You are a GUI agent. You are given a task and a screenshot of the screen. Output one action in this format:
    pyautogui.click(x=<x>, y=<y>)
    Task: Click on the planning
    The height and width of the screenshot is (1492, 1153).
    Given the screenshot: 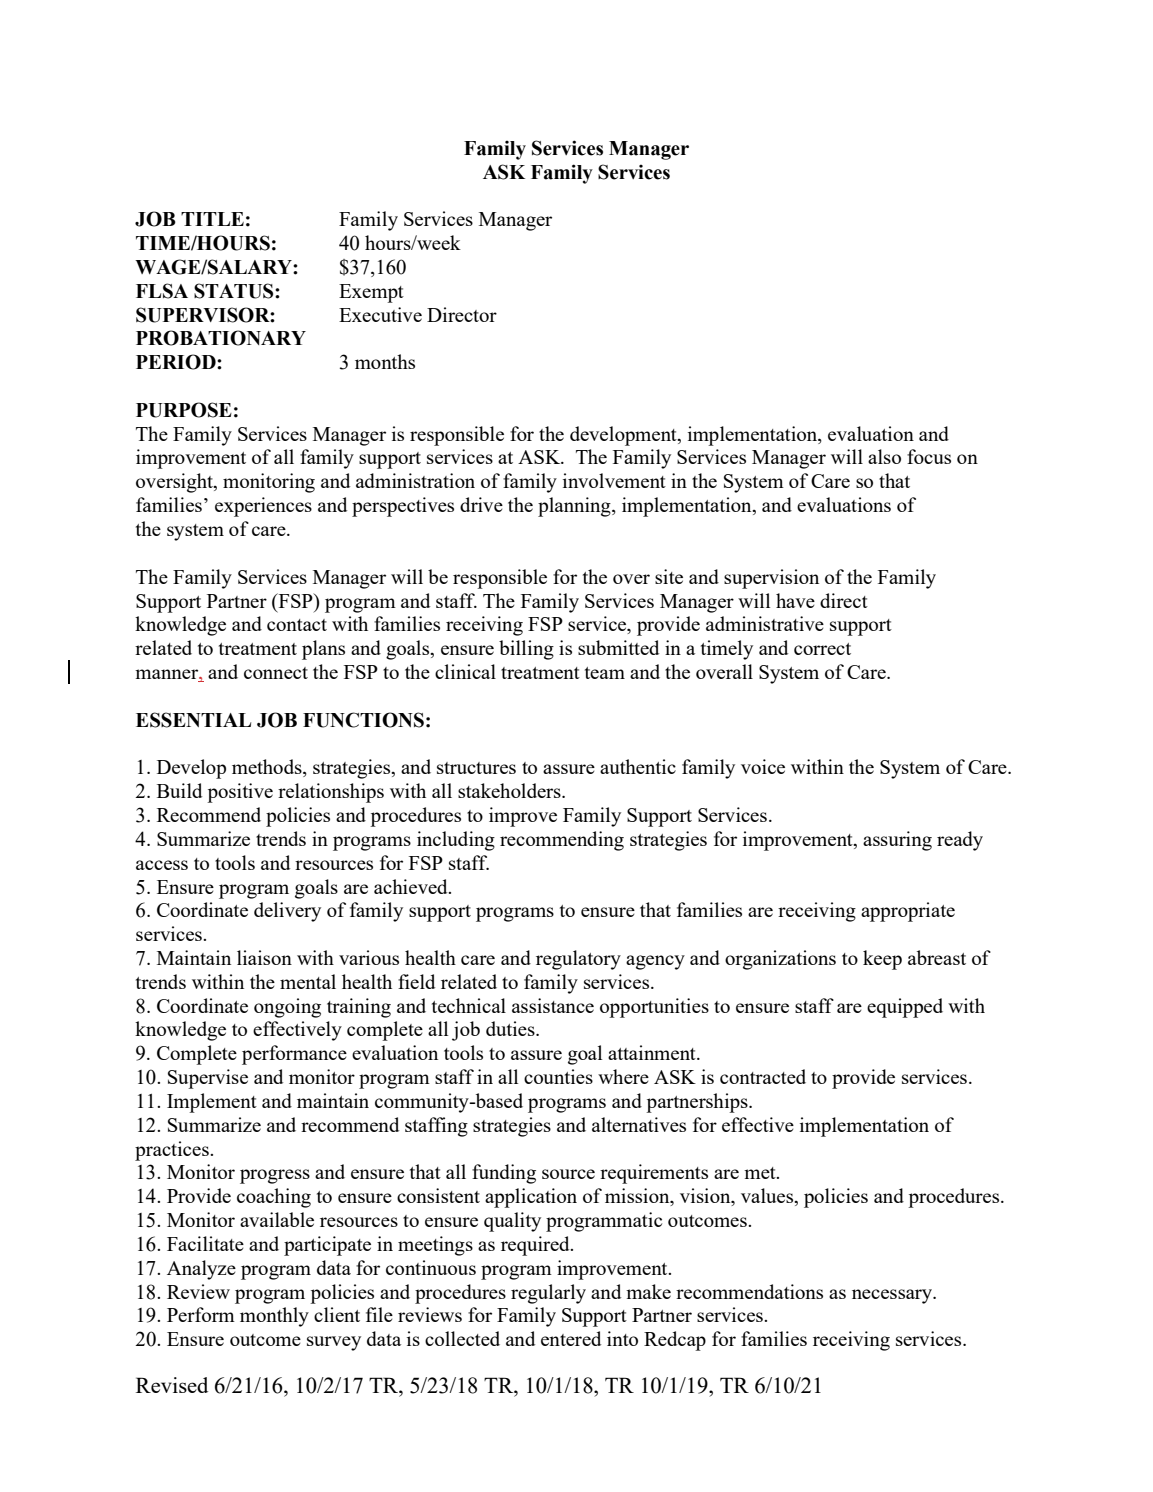 What is the action you would take?
    pyautogui.click(x=575, y=507)
